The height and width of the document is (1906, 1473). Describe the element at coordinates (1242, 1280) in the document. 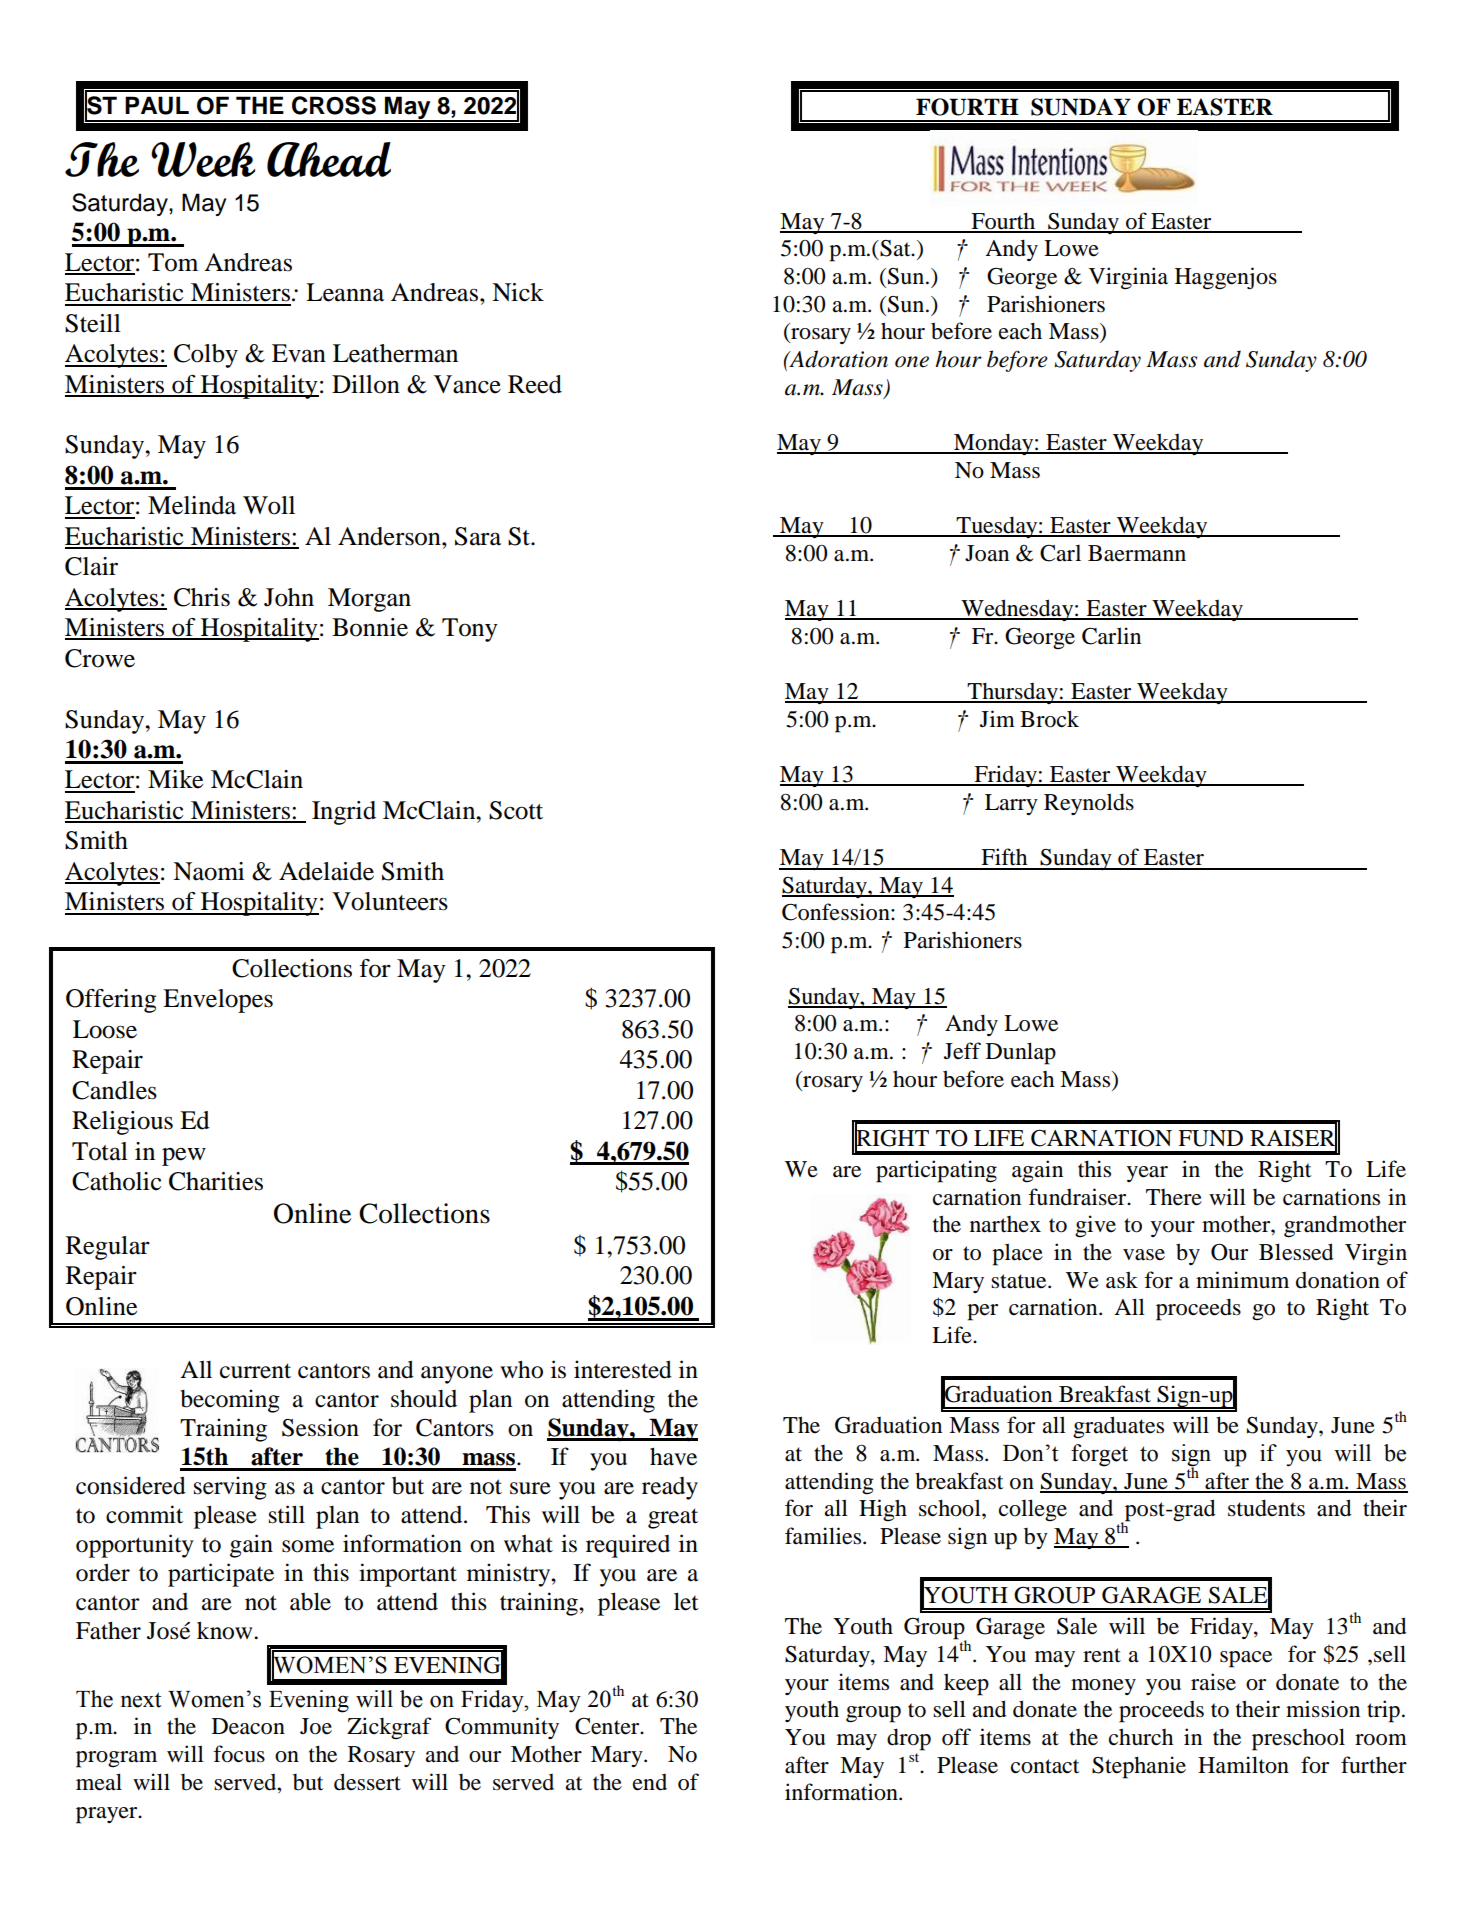

I see `minimum` at that location.
